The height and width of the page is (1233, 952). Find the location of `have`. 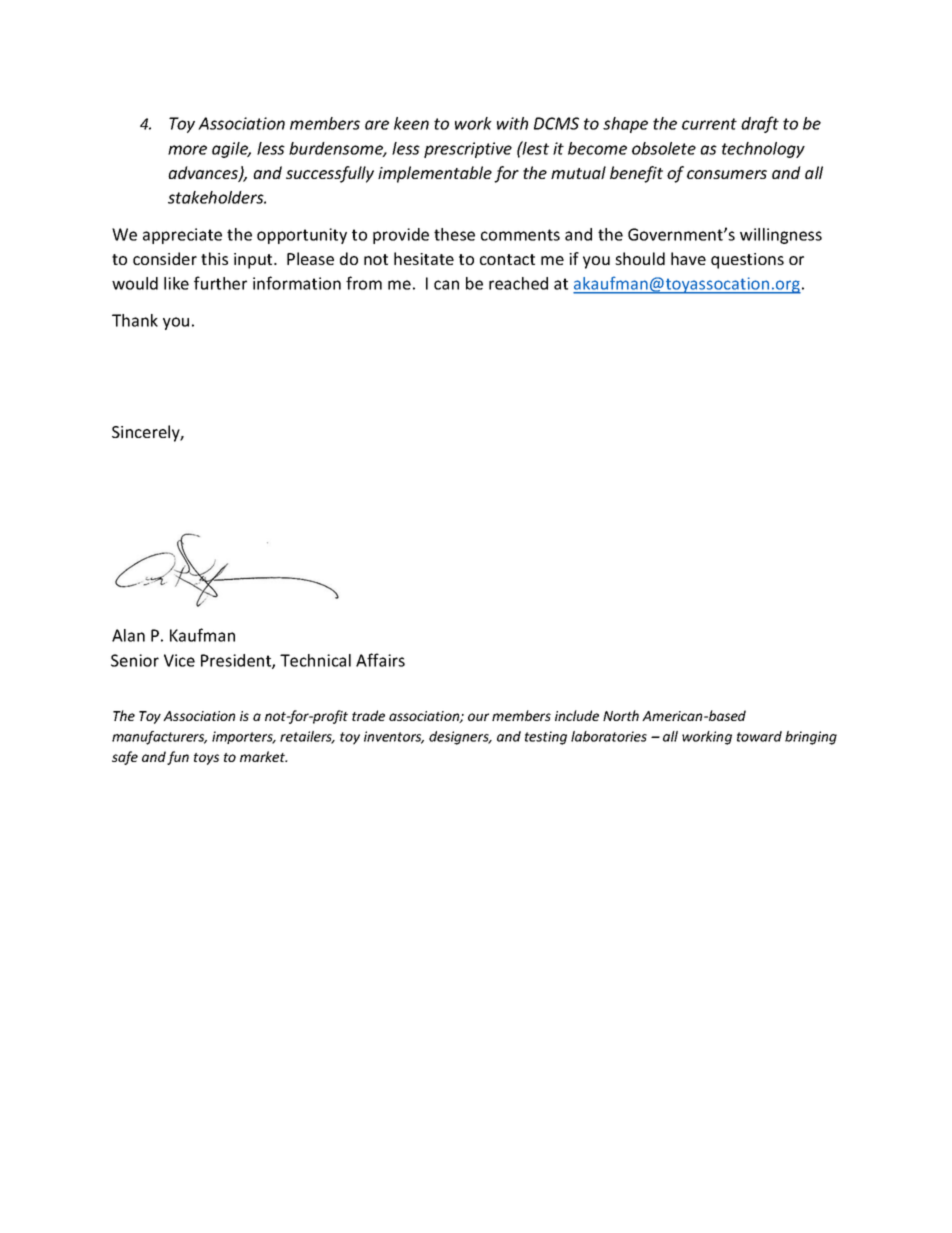

have is located at coordinates (688, 258).
